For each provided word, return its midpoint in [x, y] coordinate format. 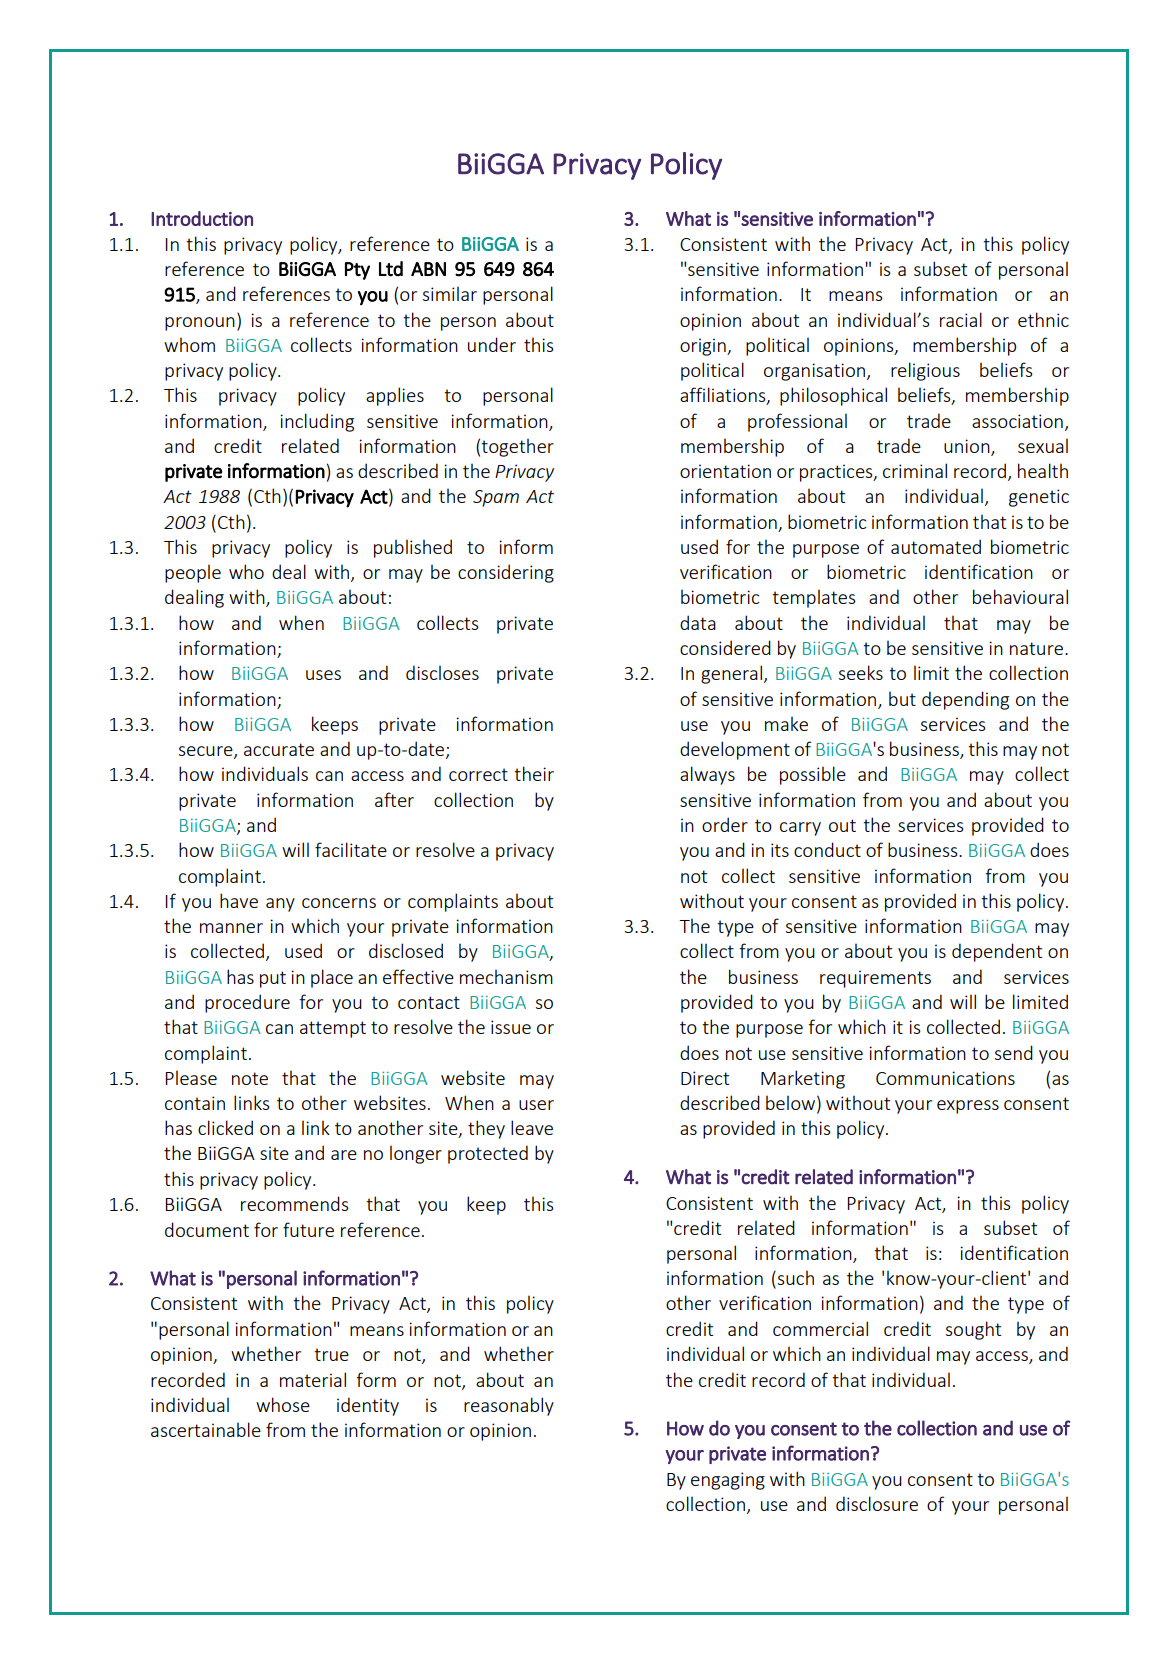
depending [965, 700]
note [250, 1078]
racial [961, 319]
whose [283, 1404]
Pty [357, 271]
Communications [945, 1078]
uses [323, 675]
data [698, 622]
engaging [728, 1481]
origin [704, 347]
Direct [705, 1078]
